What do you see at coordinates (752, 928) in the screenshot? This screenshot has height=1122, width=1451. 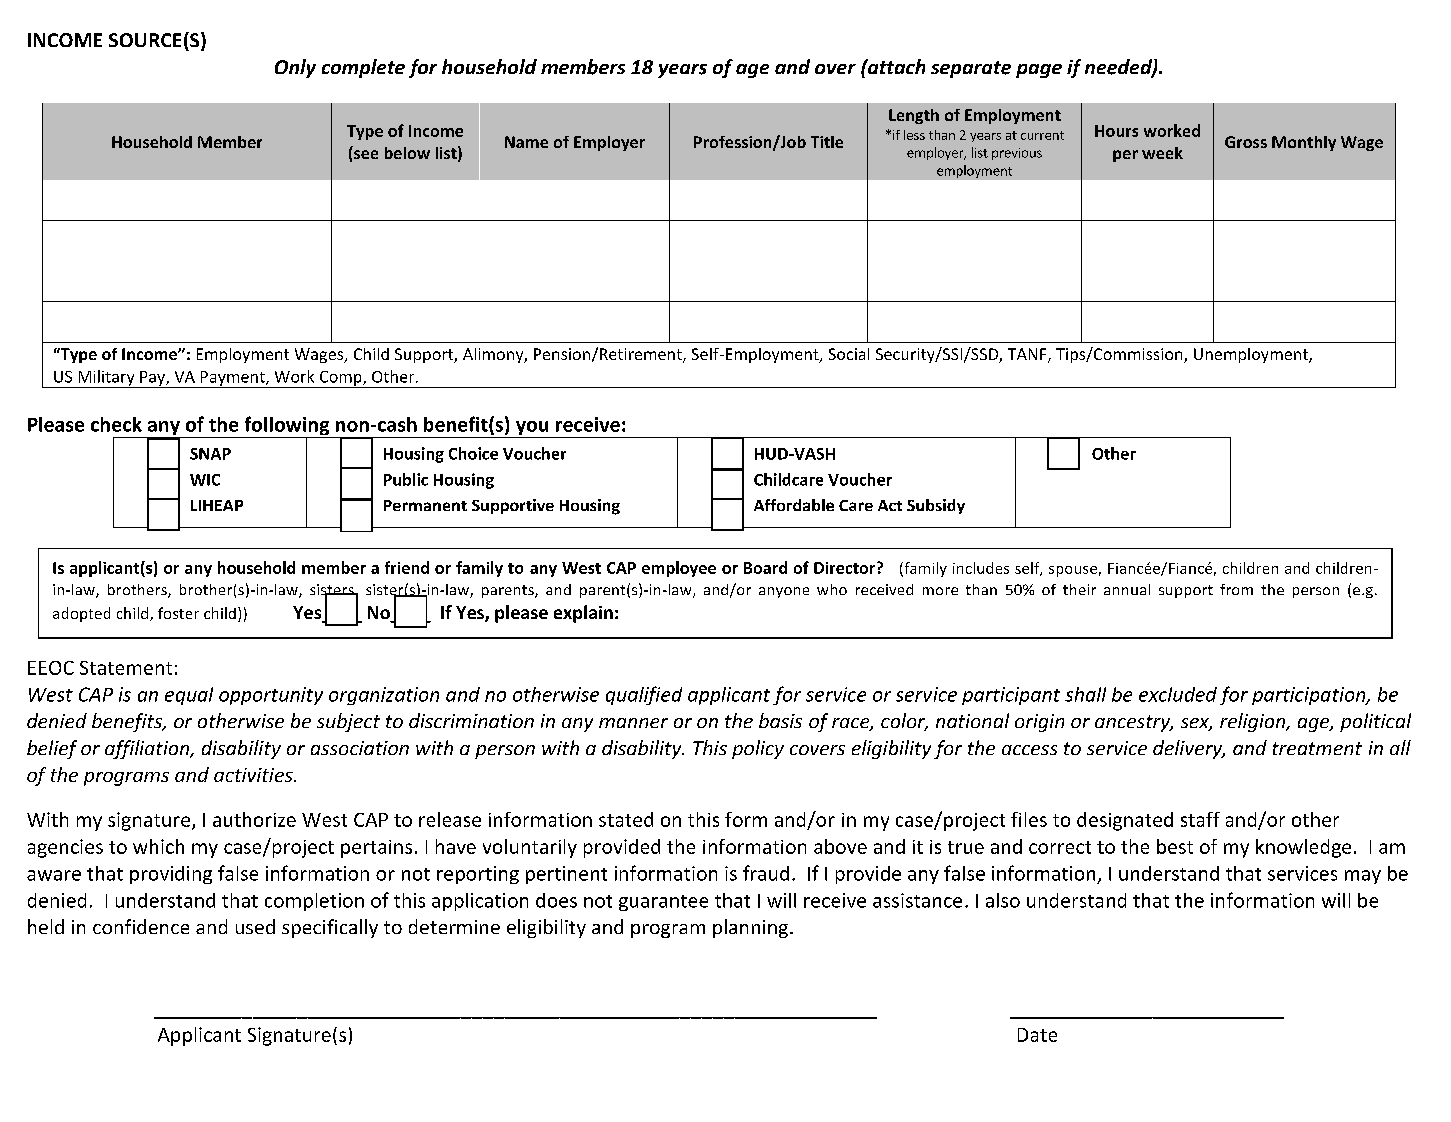 I see `planning` at bounding box center [752, 928].
